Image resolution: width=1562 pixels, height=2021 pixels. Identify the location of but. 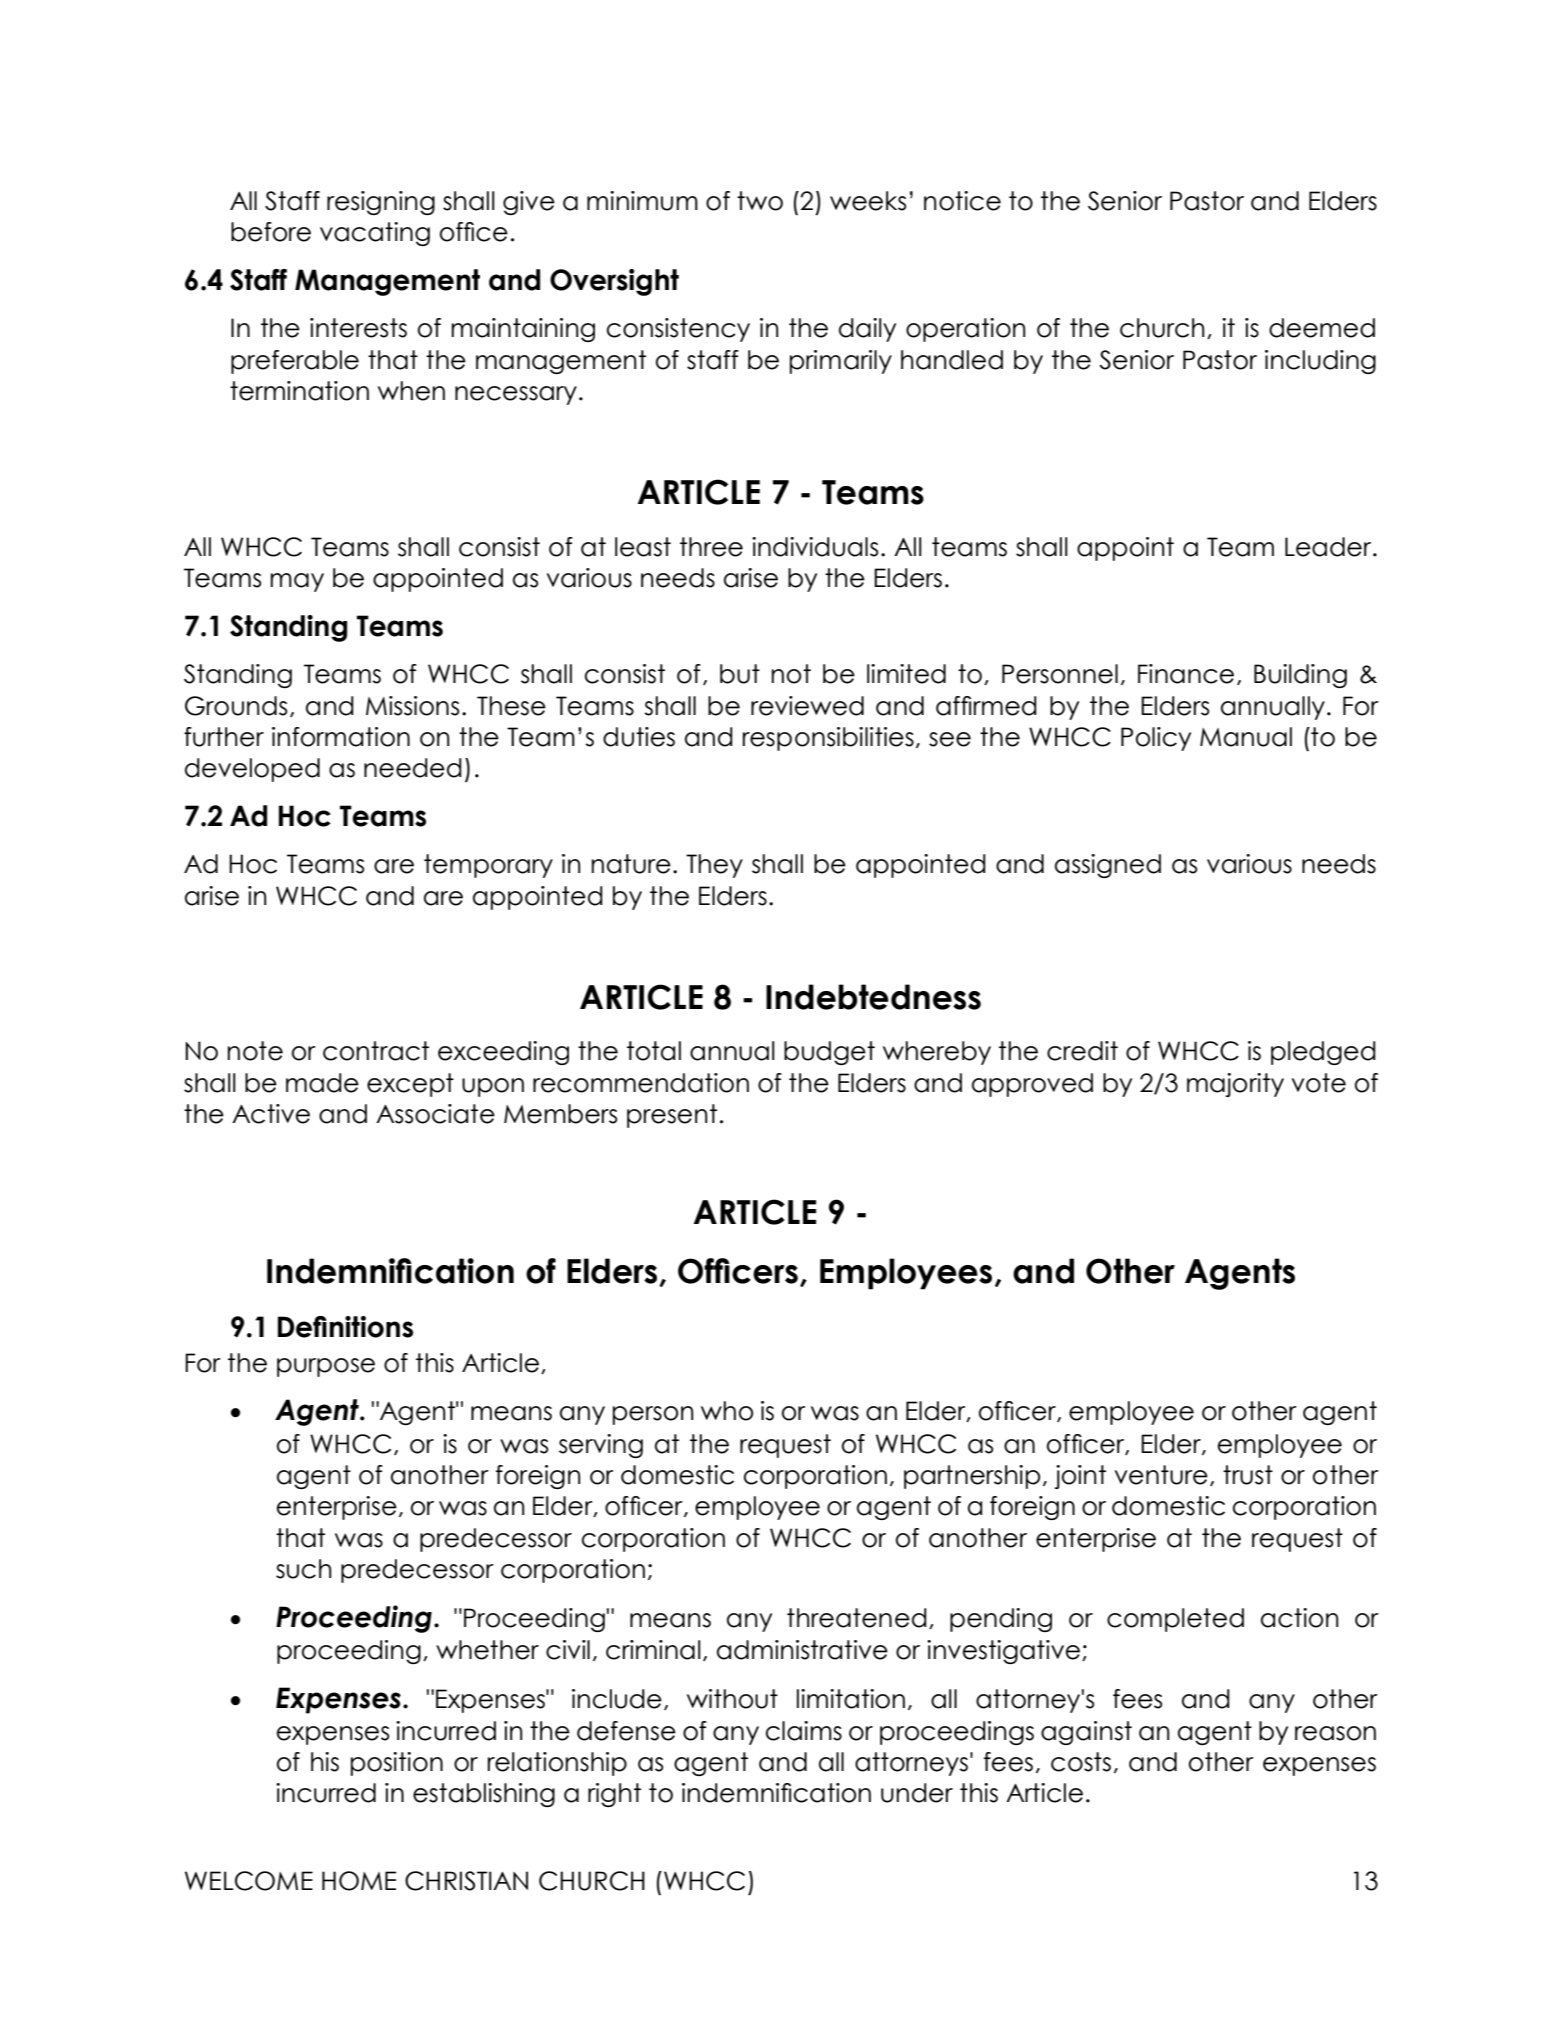
(740, 674).
